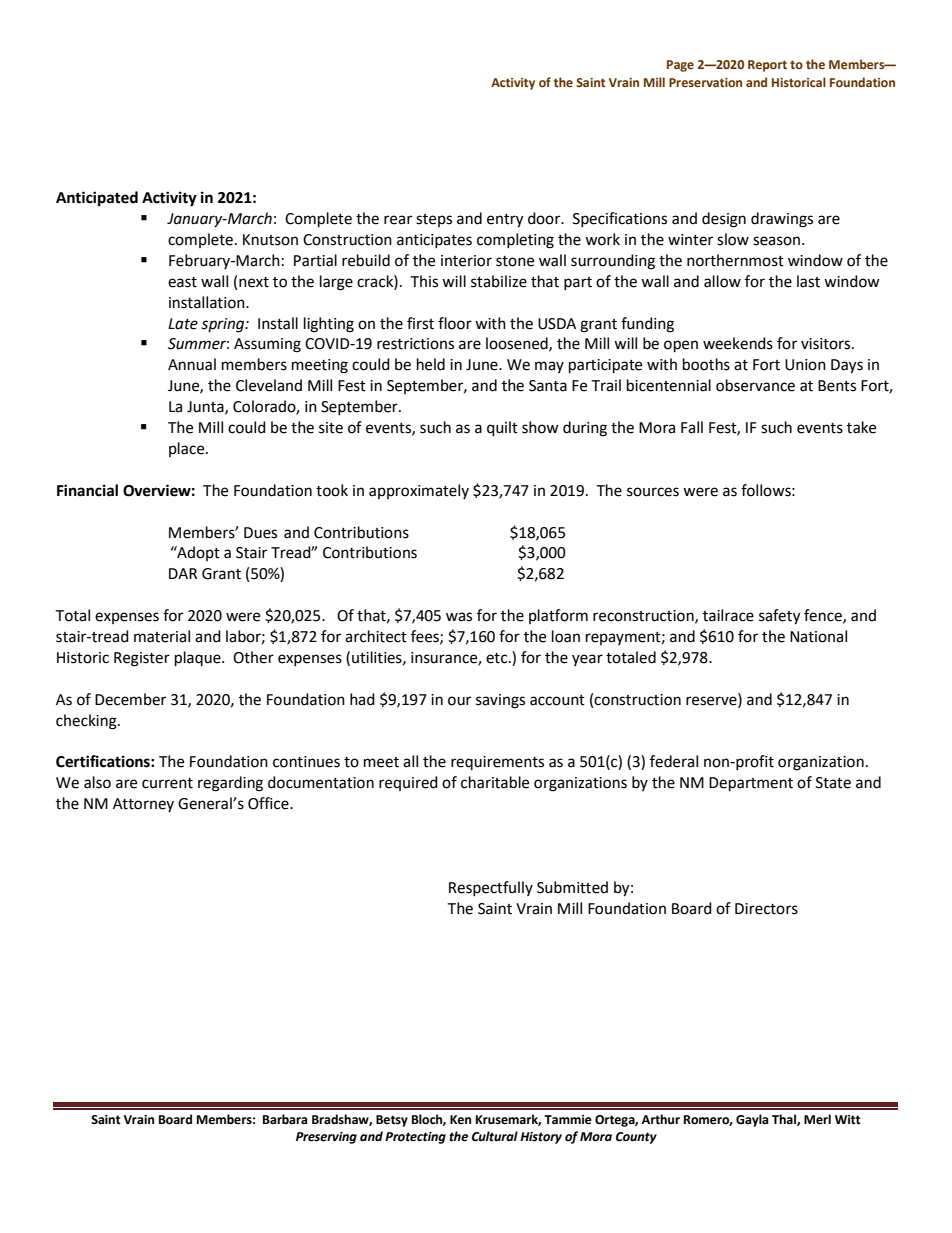  I want to click on Attorney, so click(143, 805).
